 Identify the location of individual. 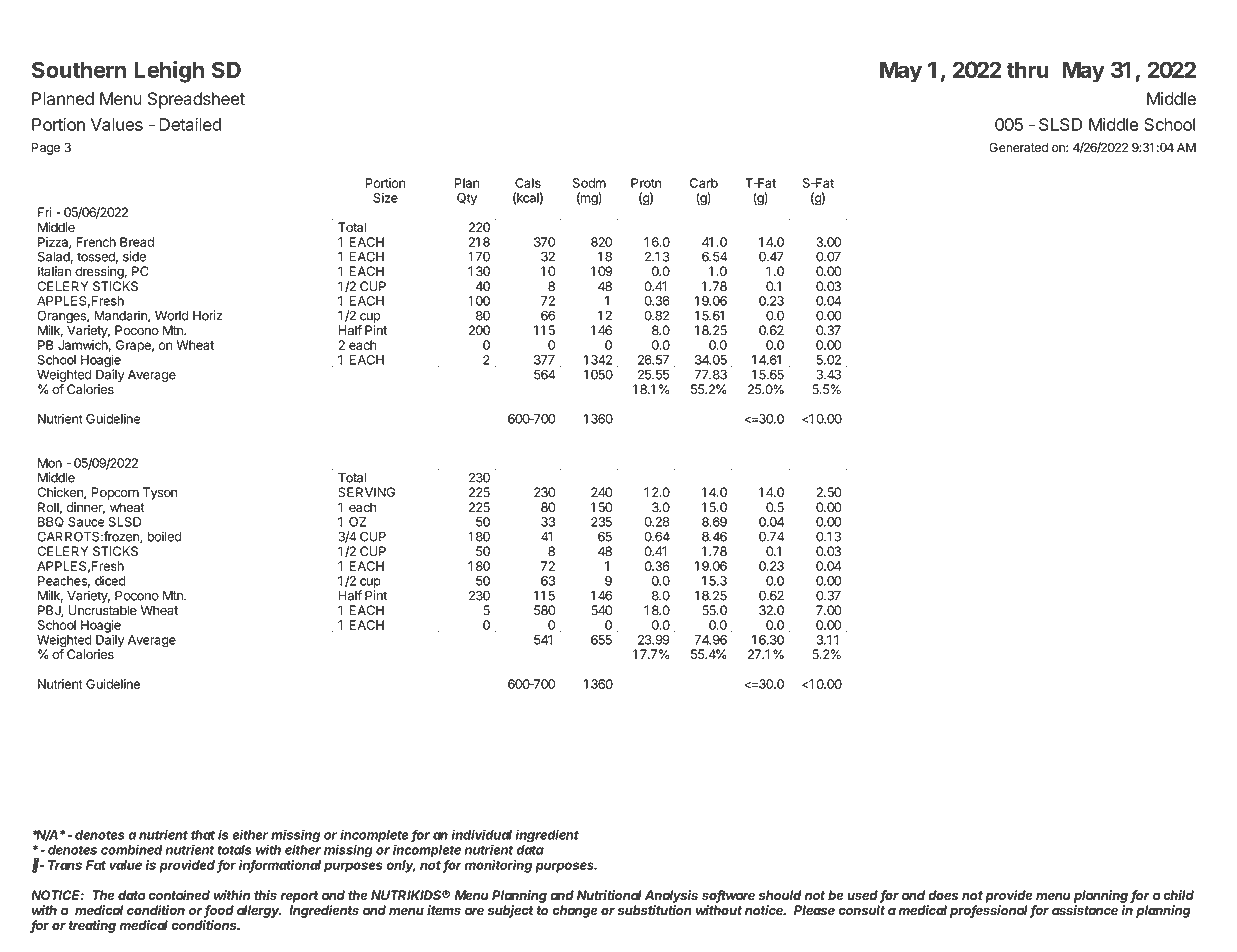
(482, 834).
